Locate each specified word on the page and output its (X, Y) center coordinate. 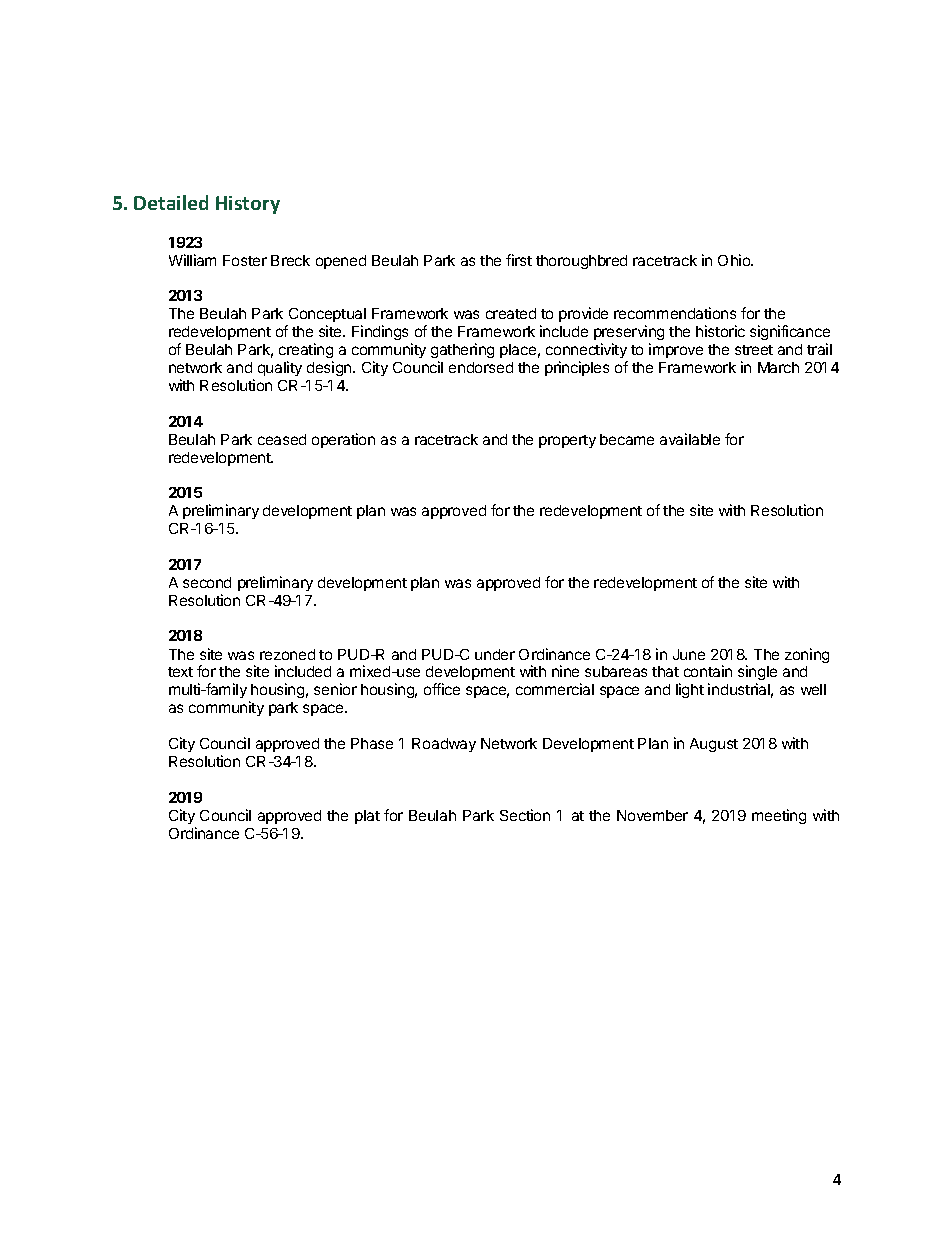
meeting (779, 816)
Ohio (735, 260)
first (519, 260)
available (690, 439)
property (567, 441)
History (248, 205)
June (689, 654)
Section (525, 815)
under (495, 654)
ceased (282, 439)
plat (367, 817)
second (207, 582)
